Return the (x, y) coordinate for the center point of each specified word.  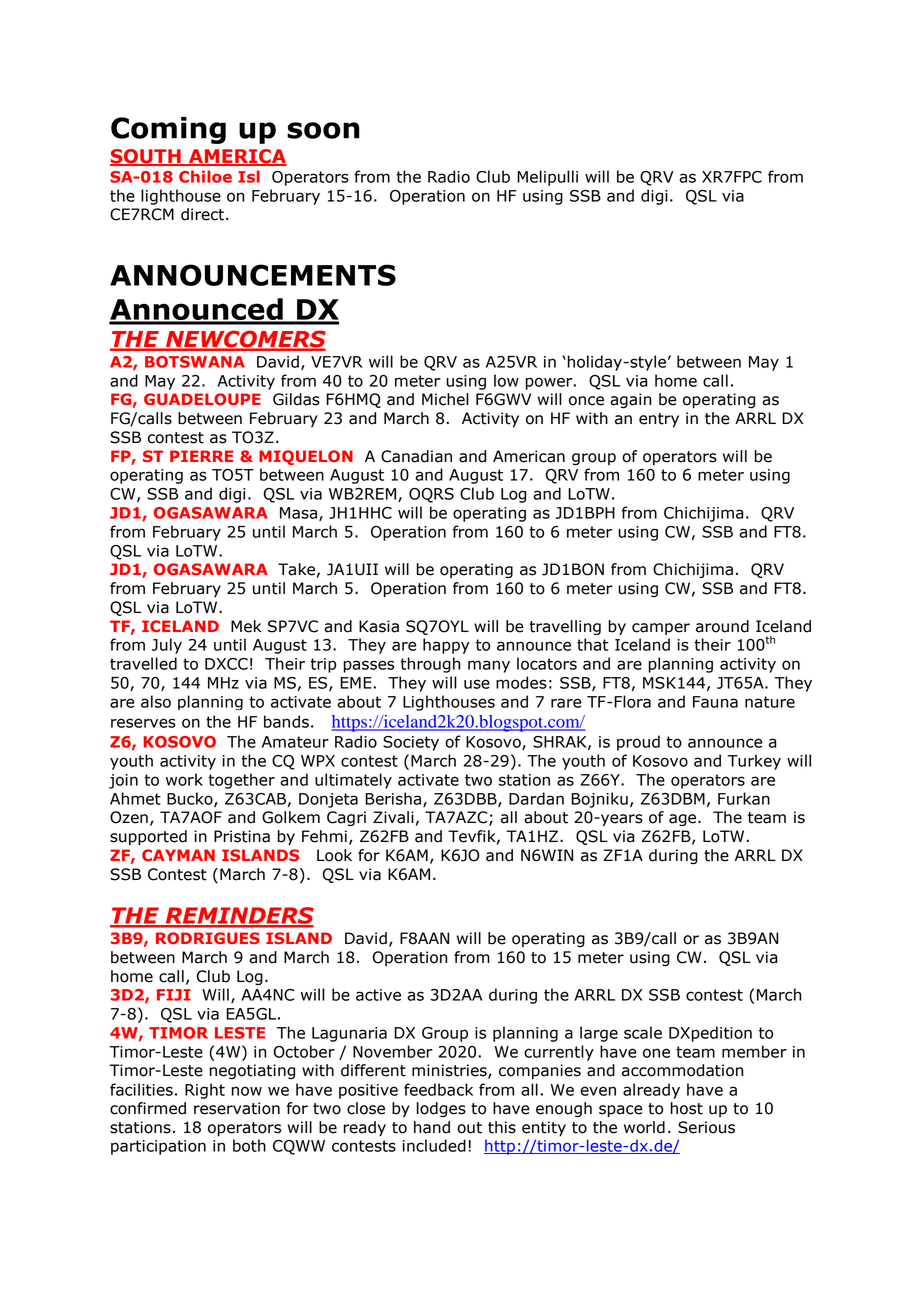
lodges (441, 1109)
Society (411, 743)
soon (323, 130)
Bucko (191, 799)
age (684, 820)
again (630, 401)
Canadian (416, 456)
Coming (168, 130)
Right (205, 1091)
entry (659, 420)
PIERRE (201, 456)
